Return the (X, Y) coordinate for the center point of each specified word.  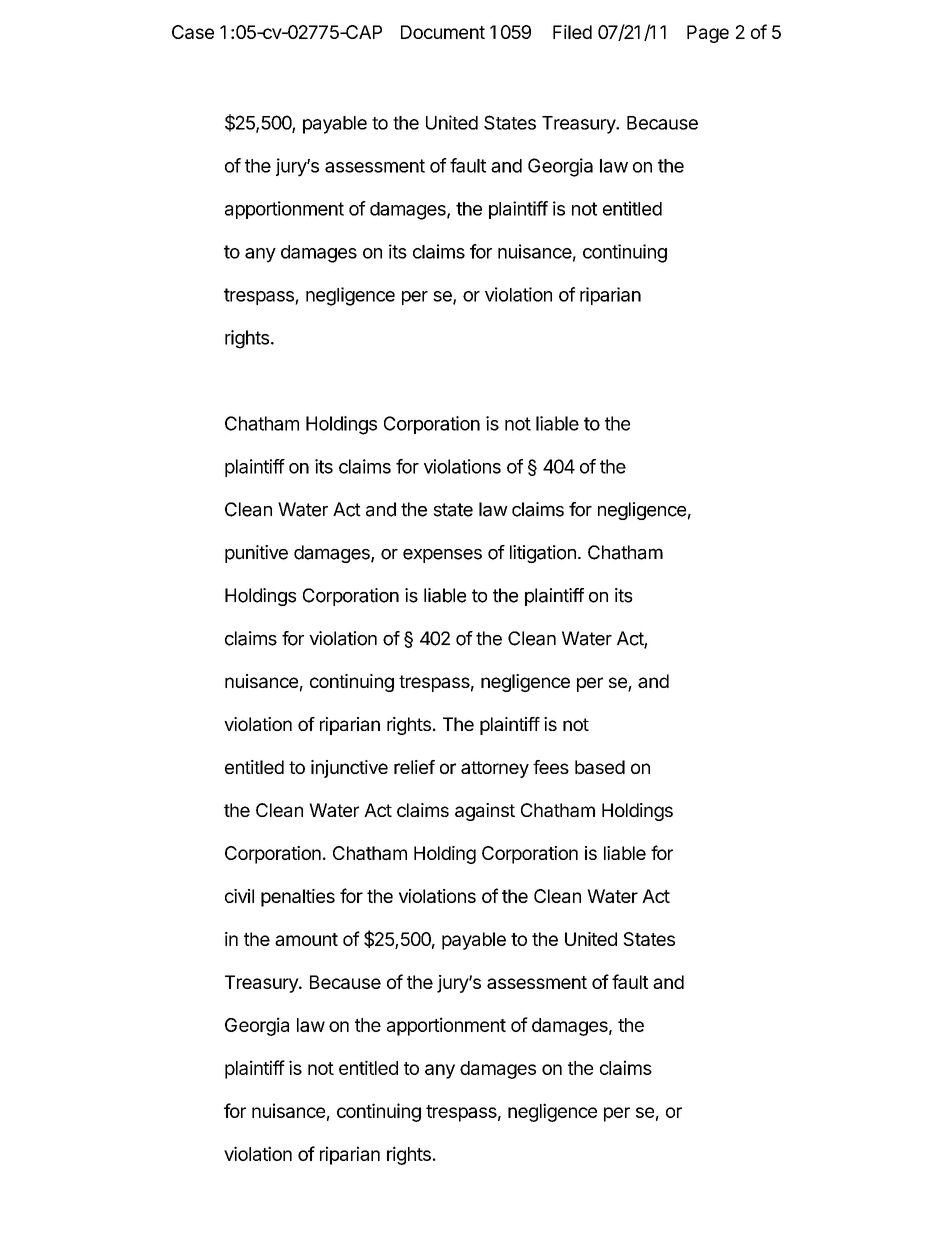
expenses (442, 556)
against (485, 812)
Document (443, 32)
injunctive (349, 769)
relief (414, 767)
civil (239, 896)
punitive (256, 554)
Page (708, 34)
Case (193, 32)
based (600, 767)
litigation (543, 554)
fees (551, 767)
